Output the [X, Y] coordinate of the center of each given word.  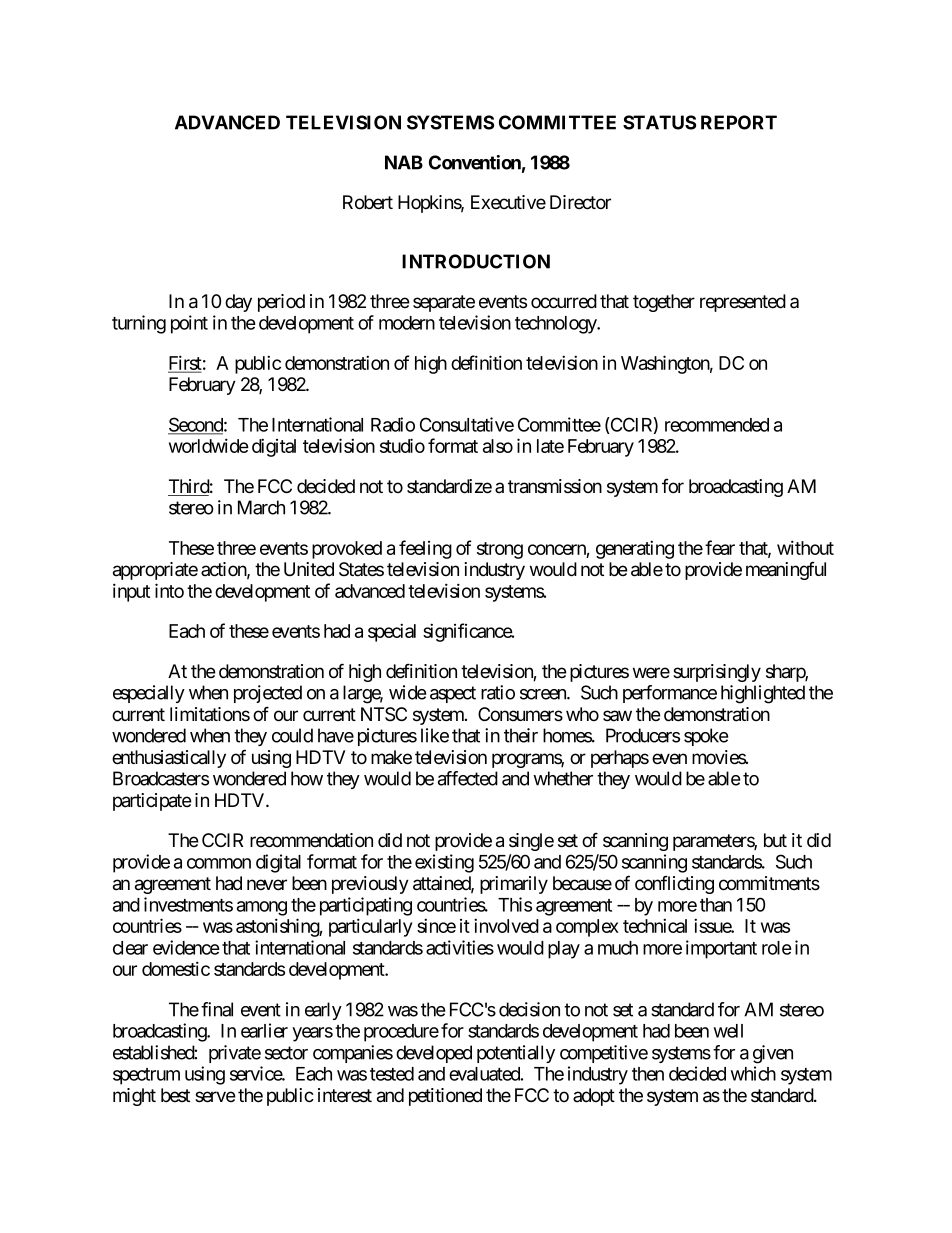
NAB [404, 162]
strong [500, 550]
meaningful [786, 570]
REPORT [739, 122]
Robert [368, 202]
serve [215, 1097]
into [169, 590]
